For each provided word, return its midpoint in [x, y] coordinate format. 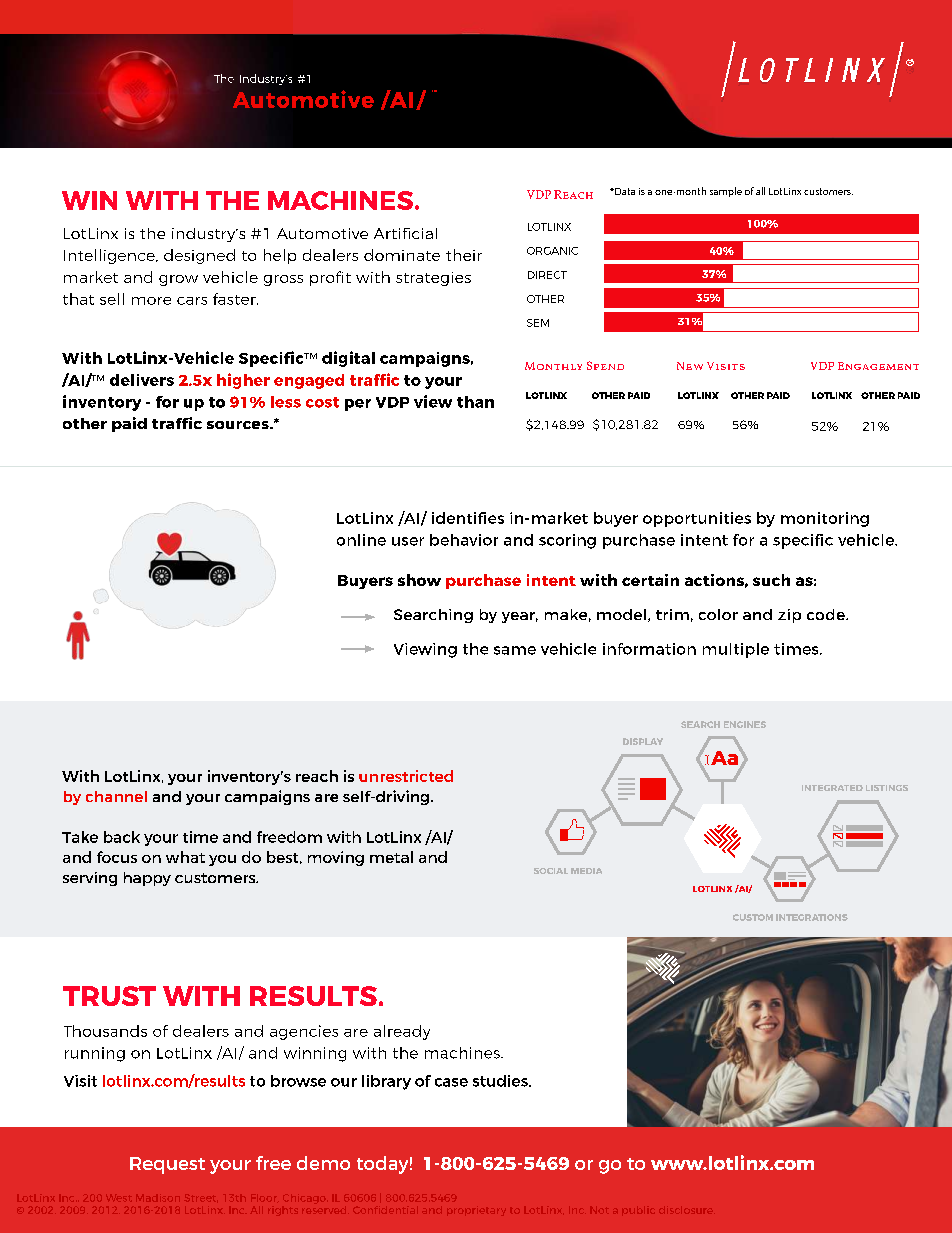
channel [116, 796]
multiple [736, 650]
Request [167, 1165]
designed [199, 256]
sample [726, 192]
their [464, 255]
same [515, 650]
